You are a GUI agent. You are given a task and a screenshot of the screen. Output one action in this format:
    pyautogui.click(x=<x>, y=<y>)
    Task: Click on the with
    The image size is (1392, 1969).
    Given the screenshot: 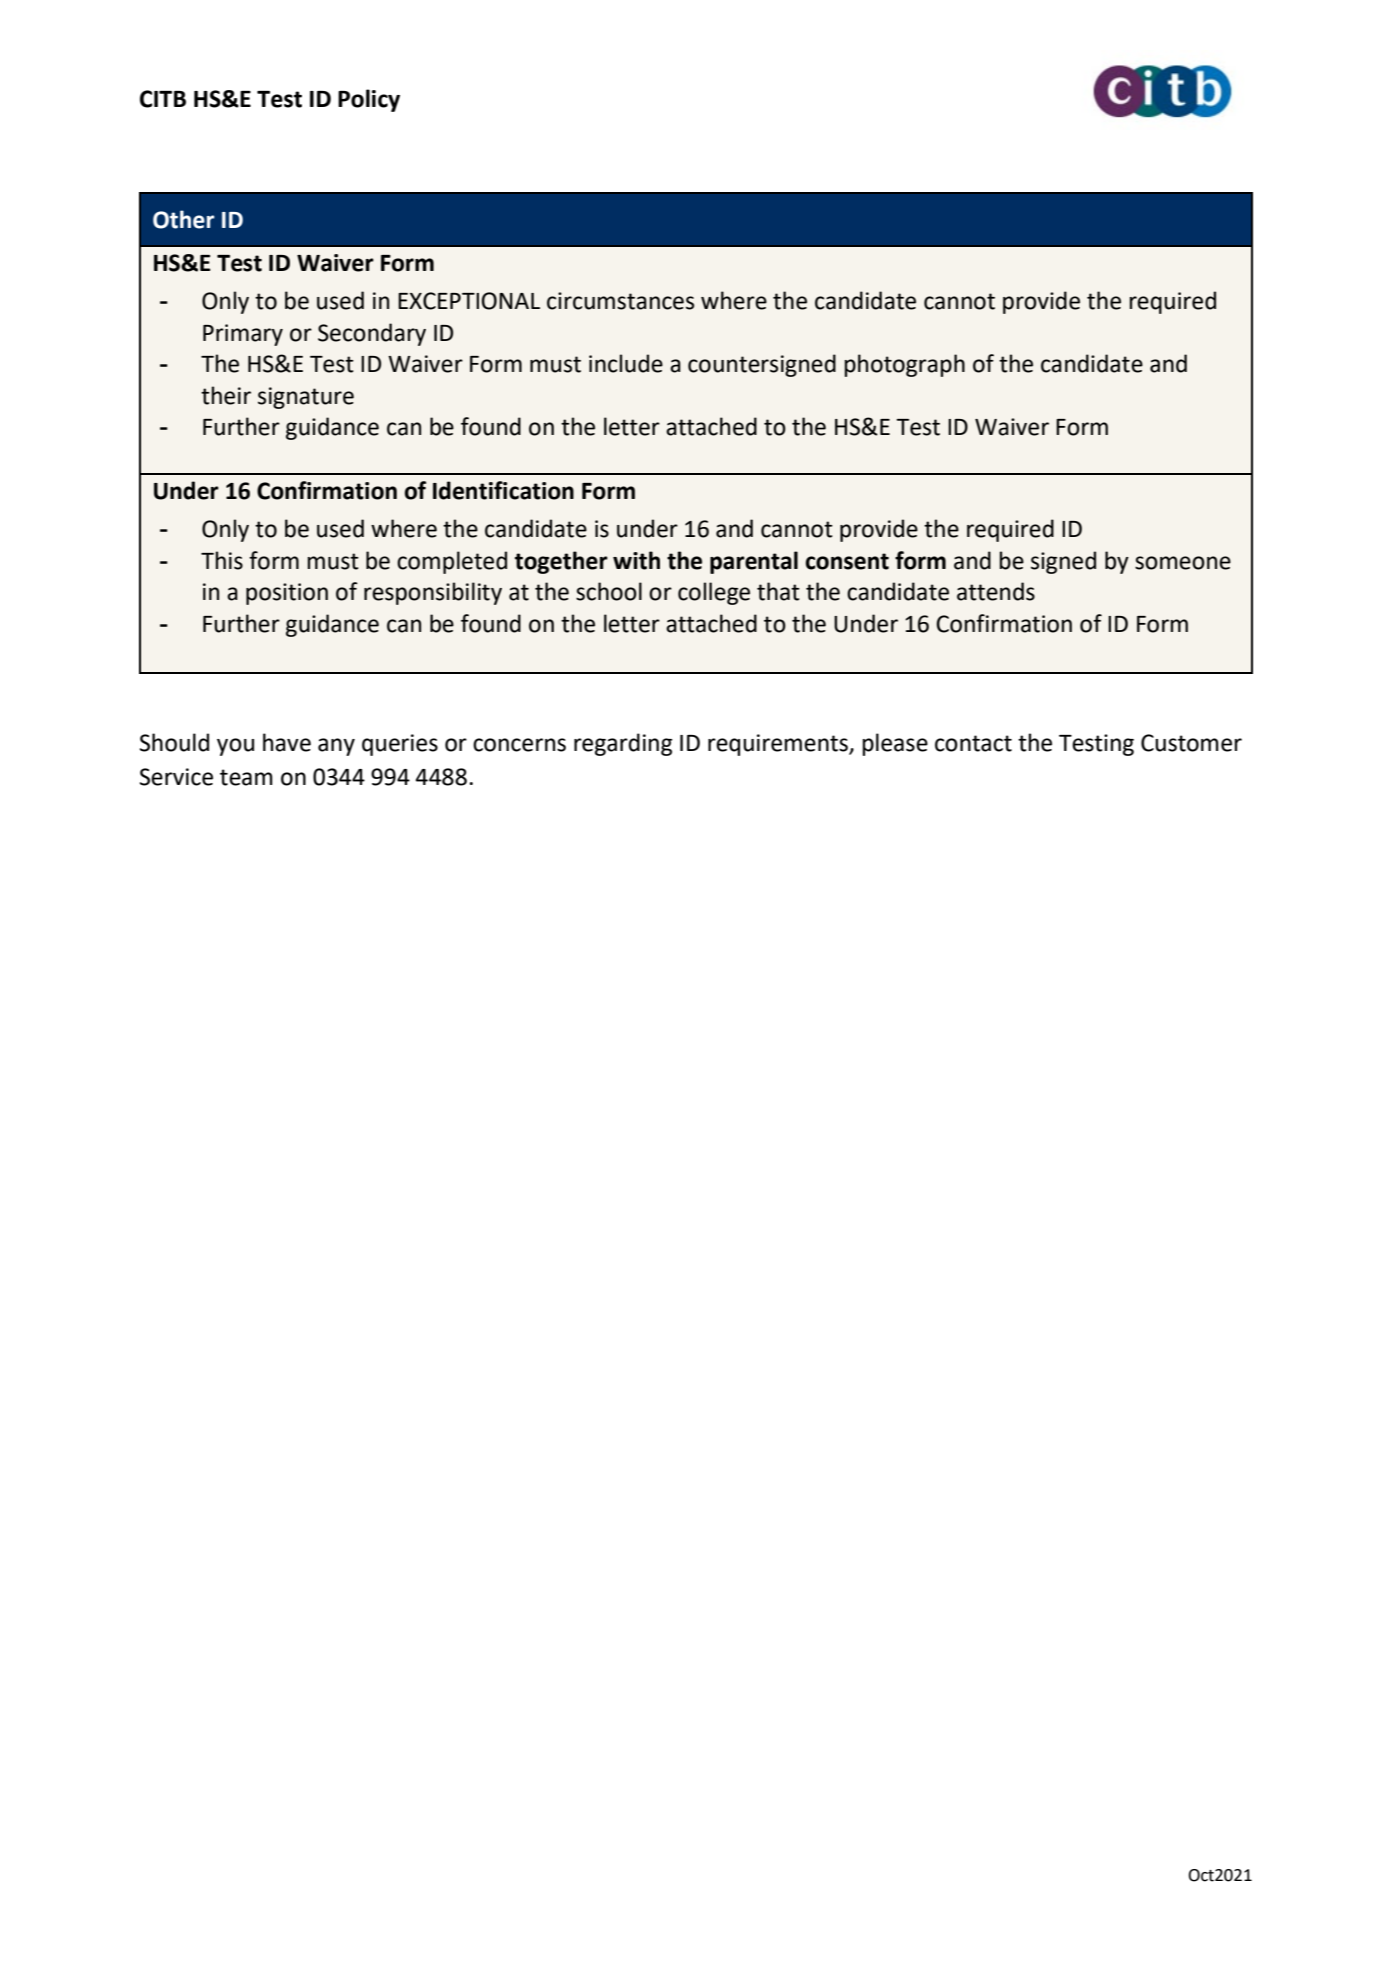 What is the action you would take?
    pyautogui.click(x=636, y=560)
